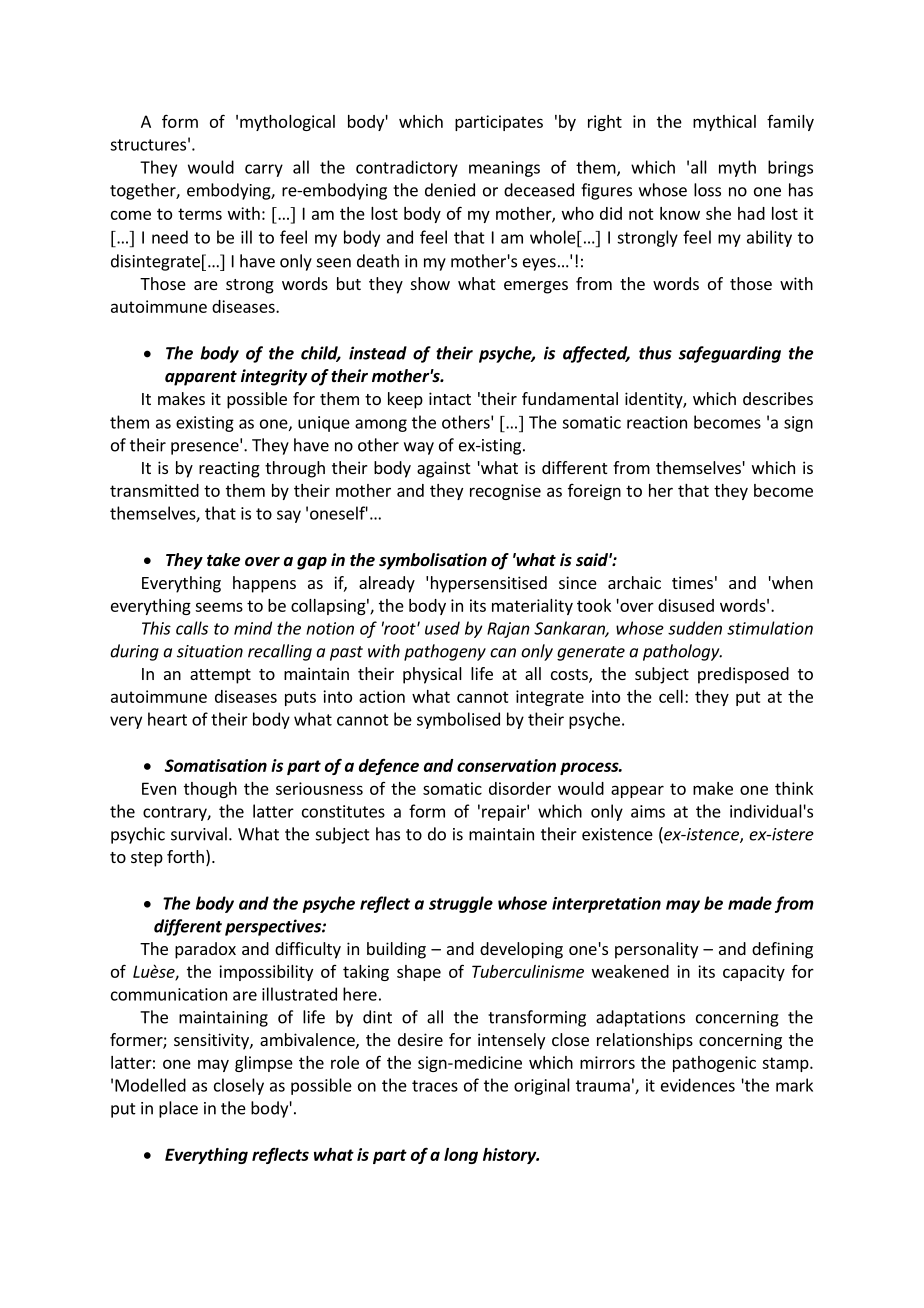 The image size is (924, 1308). I want to click on sudden, so click(695, 628).
